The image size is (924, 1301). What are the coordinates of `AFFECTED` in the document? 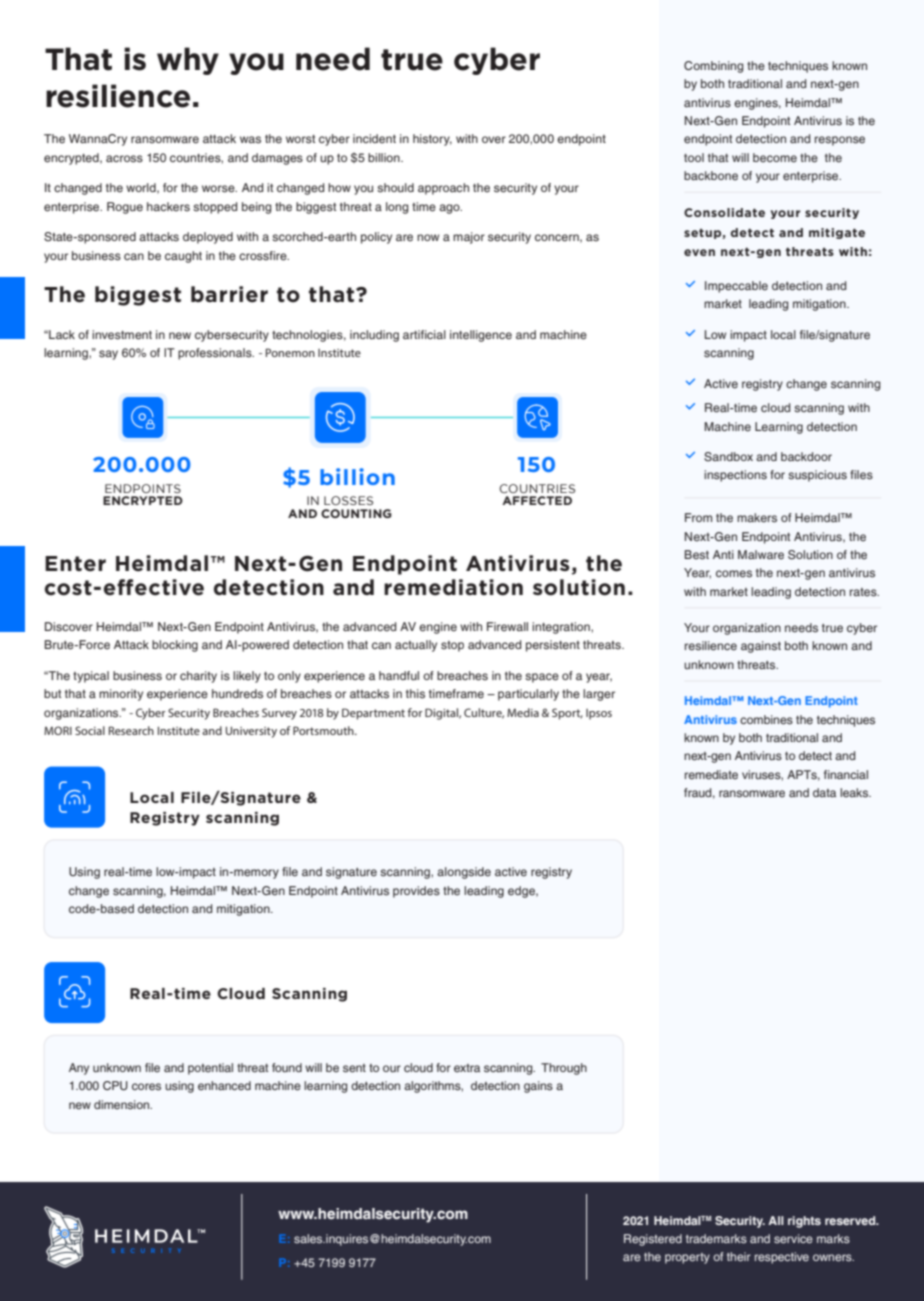 It's located at (537, 500).
